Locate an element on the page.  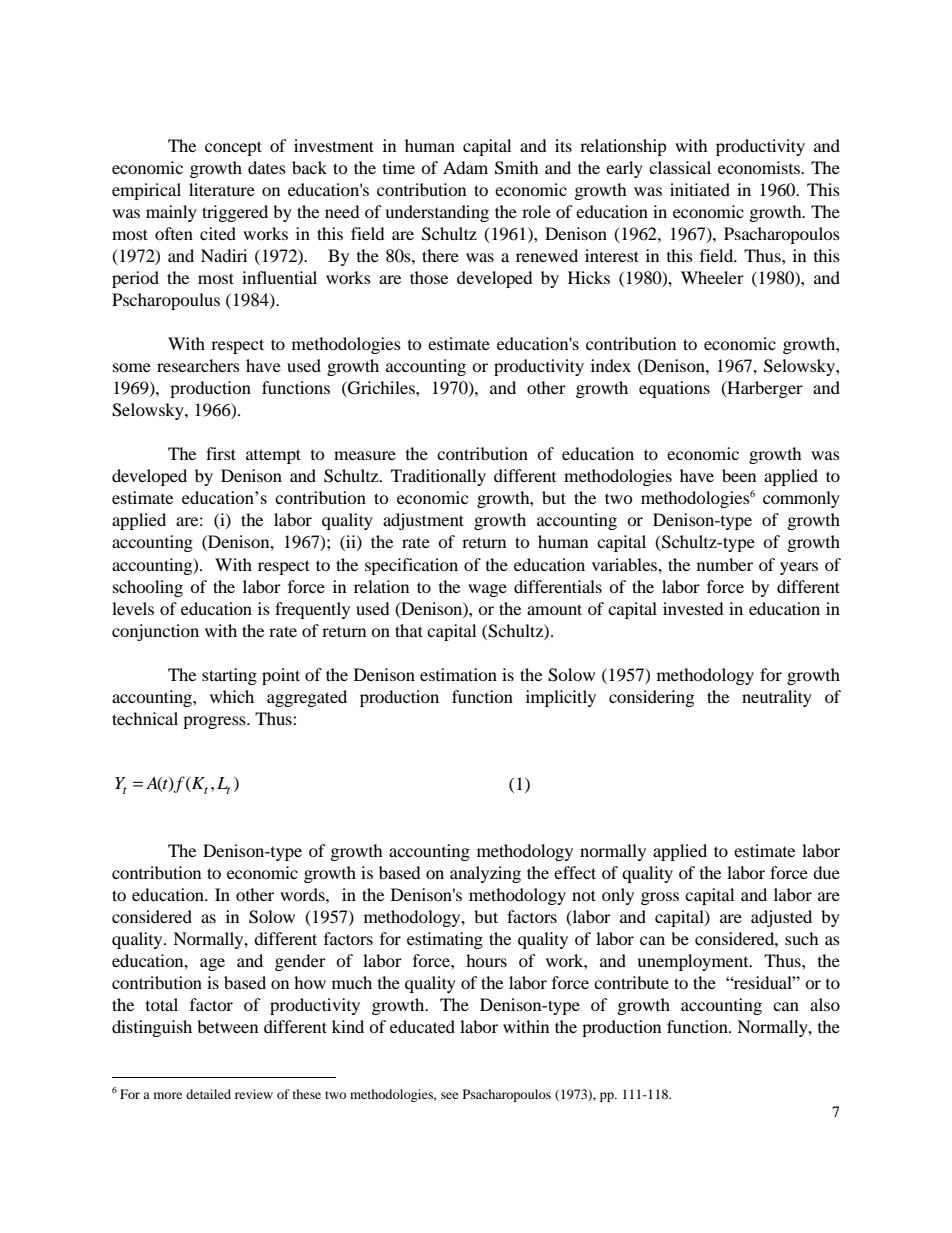
literature is located at coordinates (222, 189).
